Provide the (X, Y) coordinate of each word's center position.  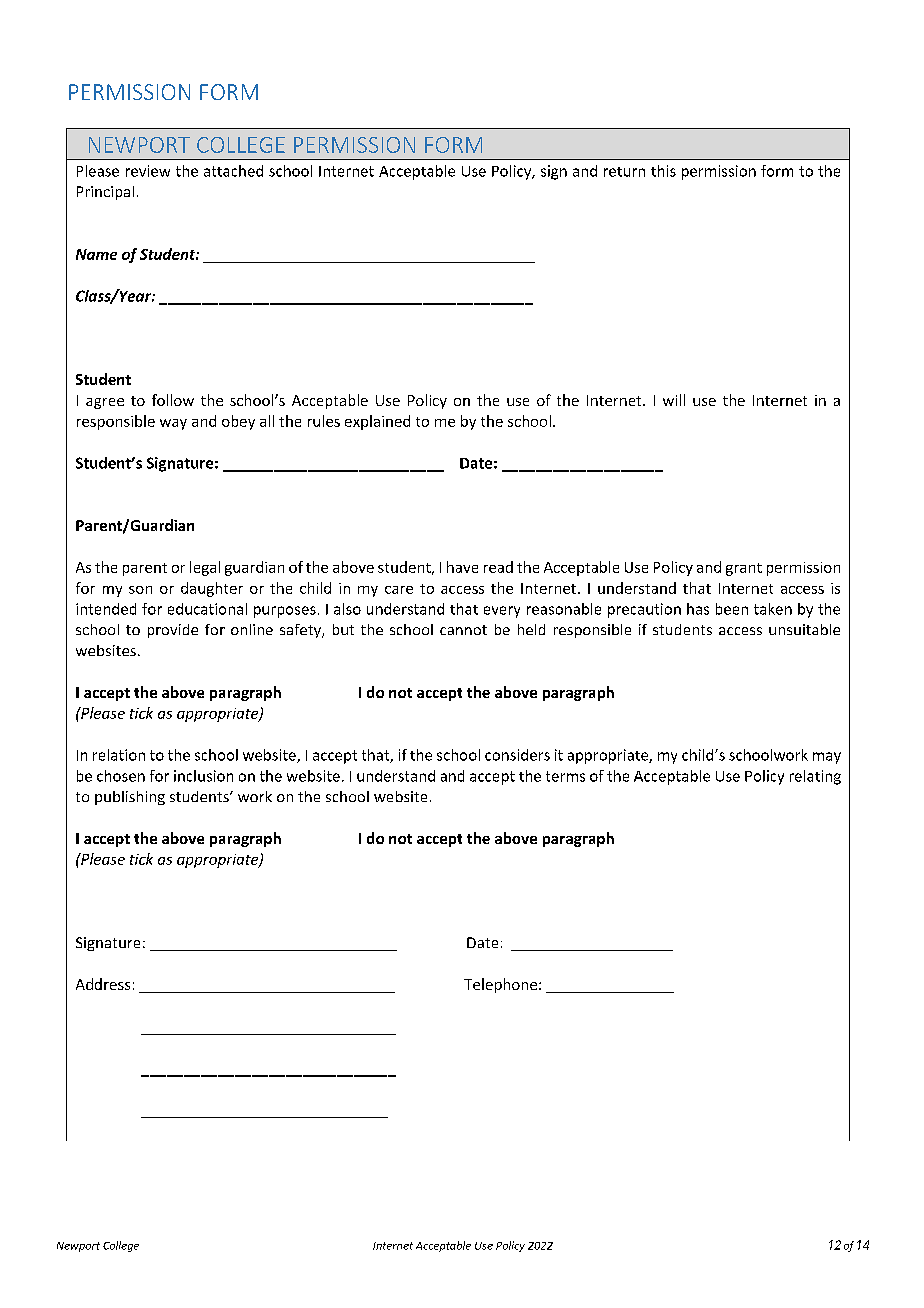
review (148, 171)
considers (517, 755)
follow (173, 400)
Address (103, 984)
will (674, 400)
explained (377, 422)
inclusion (203, 776)
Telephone (500, 985)
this (663, 171)
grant (744, 569)
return (624, 172)
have (462, 567)
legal (205, 568)
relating (815, 777)
